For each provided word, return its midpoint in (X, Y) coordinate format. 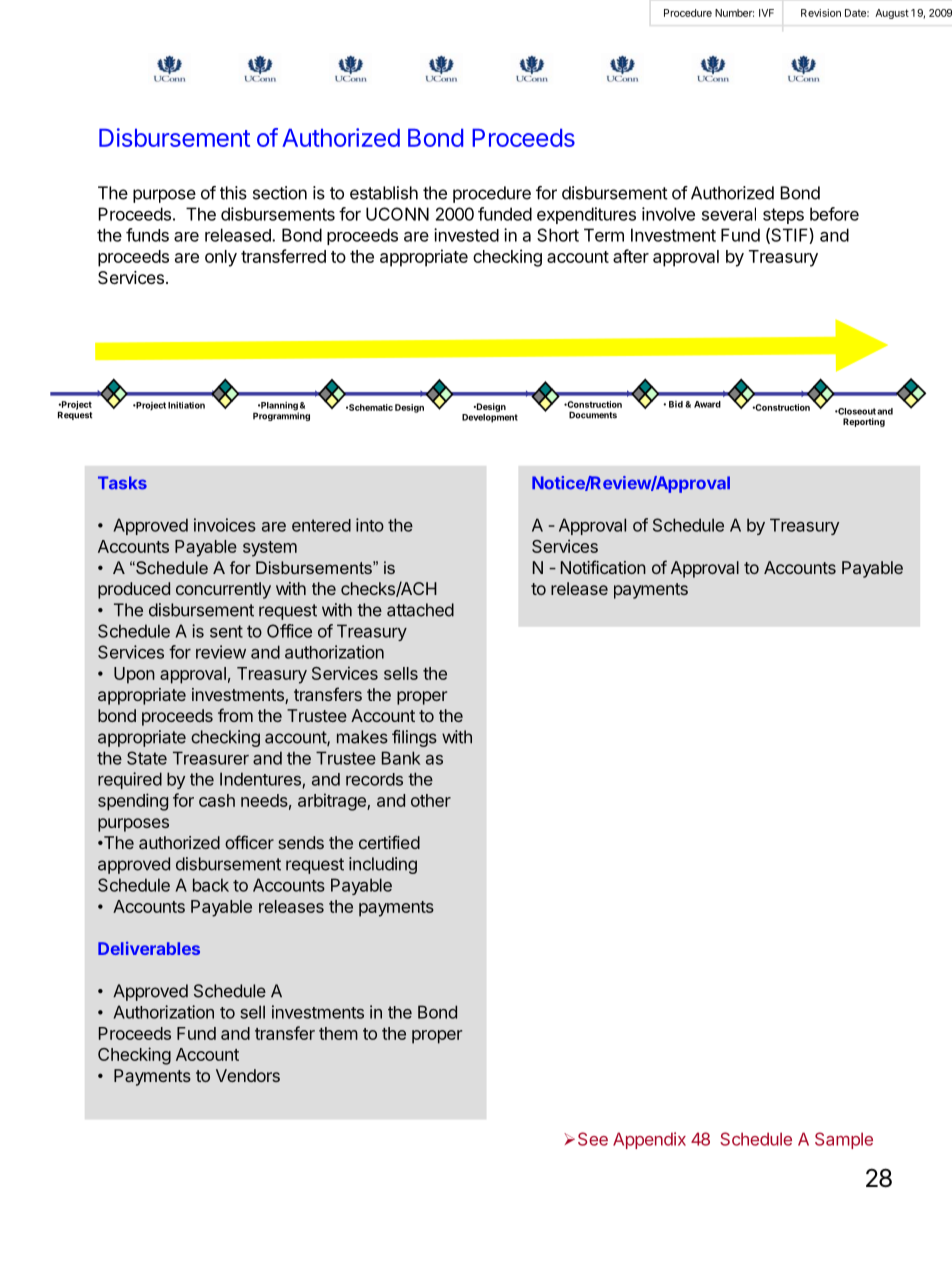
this (233, 193)
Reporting (864, 422)
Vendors (248, 1075)
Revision (821, 13)
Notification (603, 567)
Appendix (649, 1140)
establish (384, 193)
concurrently (223, 590)
